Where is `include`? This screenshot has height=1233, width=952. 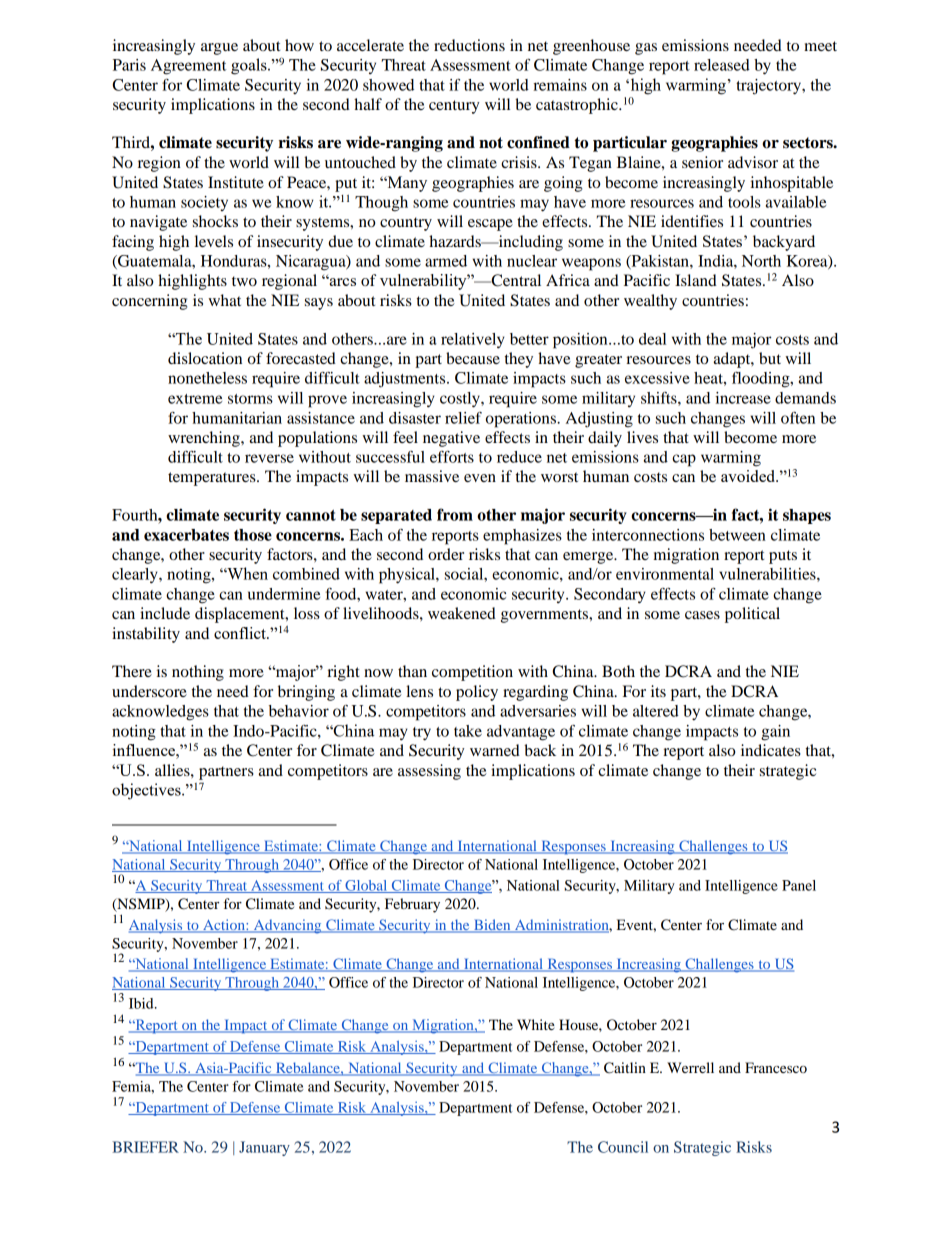 include is located at coordinates (165, 613).
